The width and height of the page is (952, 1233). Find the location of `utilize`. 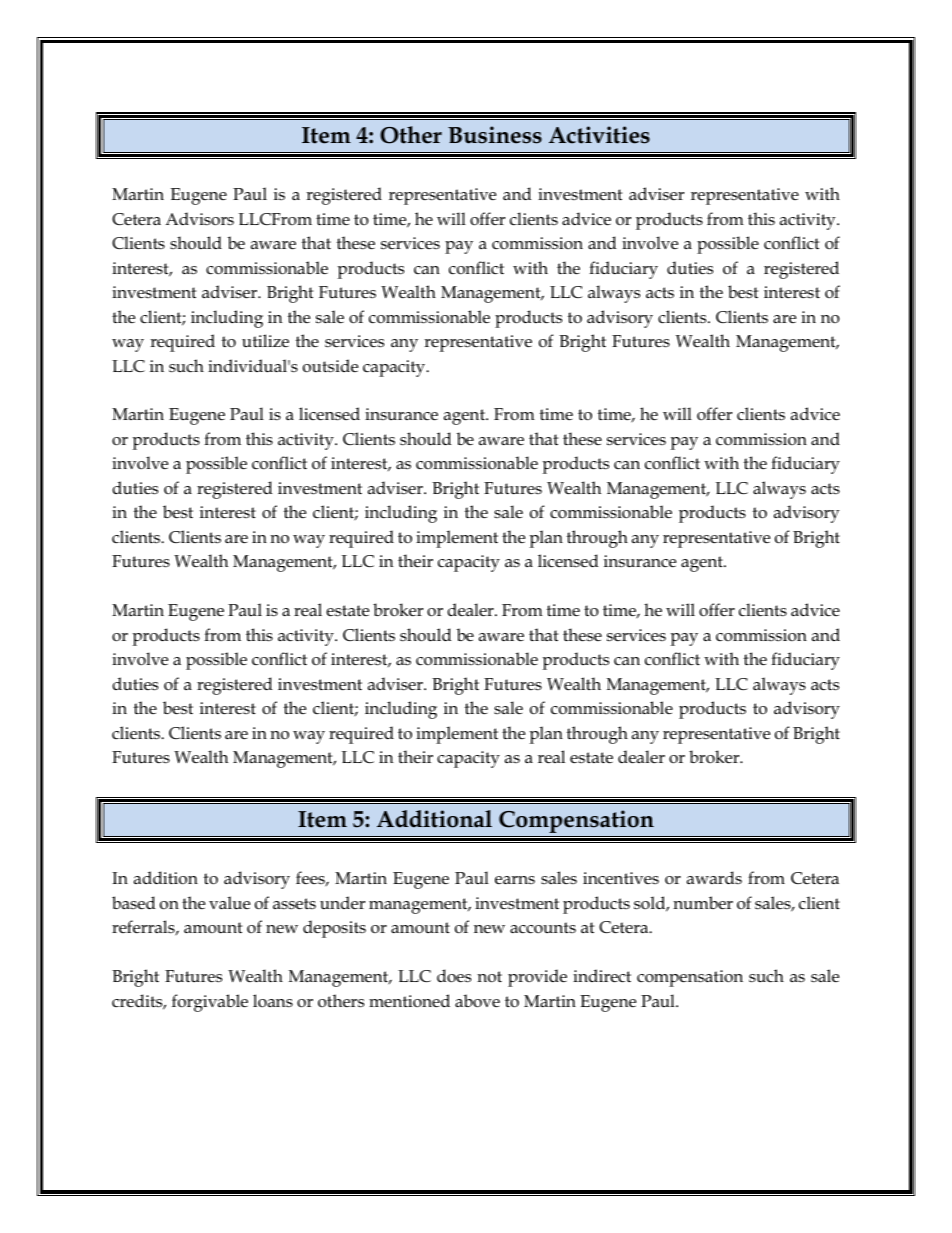

utilize is located at coordinates (265, 341).
